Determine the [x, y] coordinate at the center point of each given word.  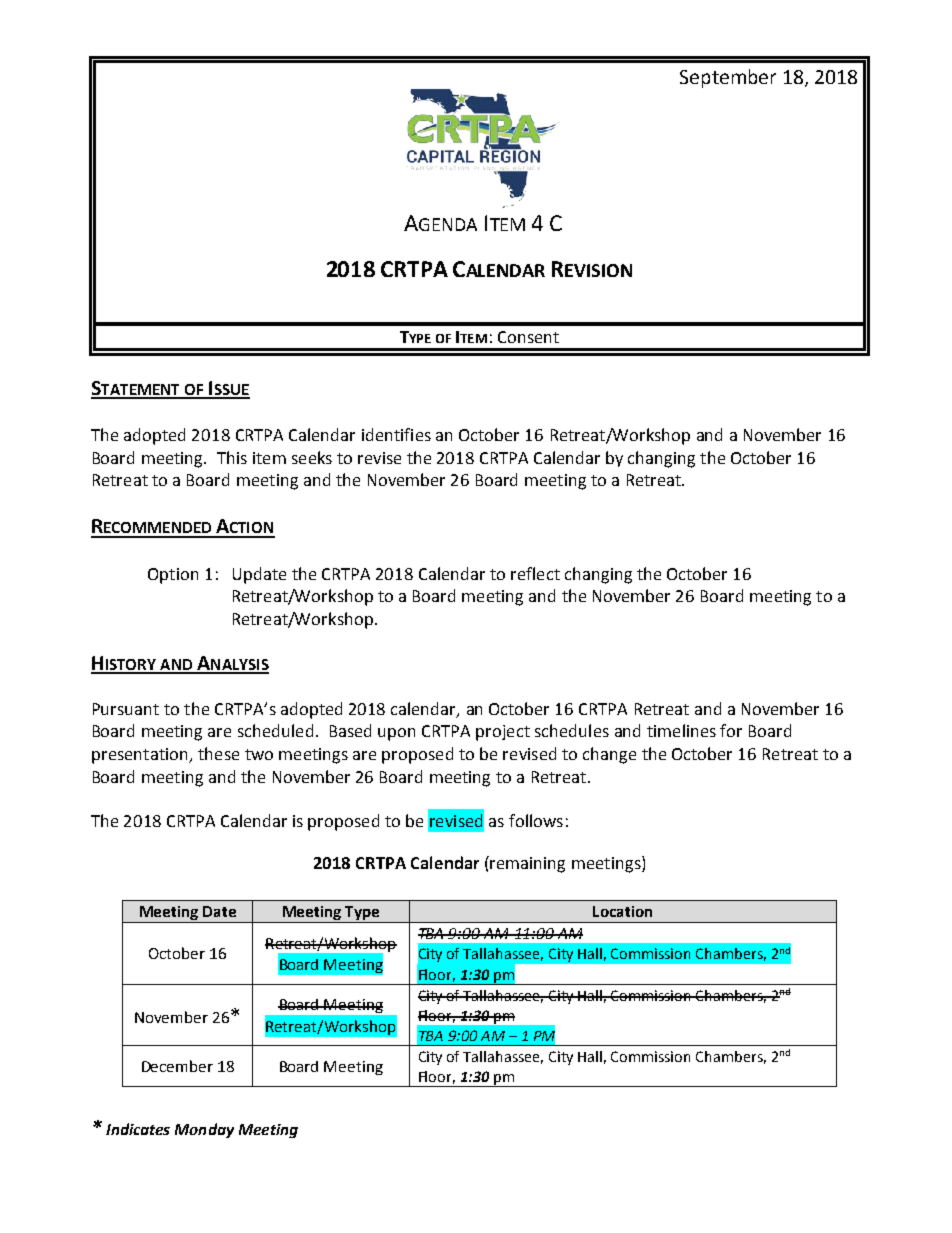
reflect [535, 573]
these [218, 753]
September [728, 78]
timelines [681, 730]
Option [173, 576]
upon [396, 734]
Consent [528, 337]
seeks [312, 457]
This [232, 457]
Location [622, 911]
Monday [204, 1130]
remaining [526, 864]
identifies [396, 434]
